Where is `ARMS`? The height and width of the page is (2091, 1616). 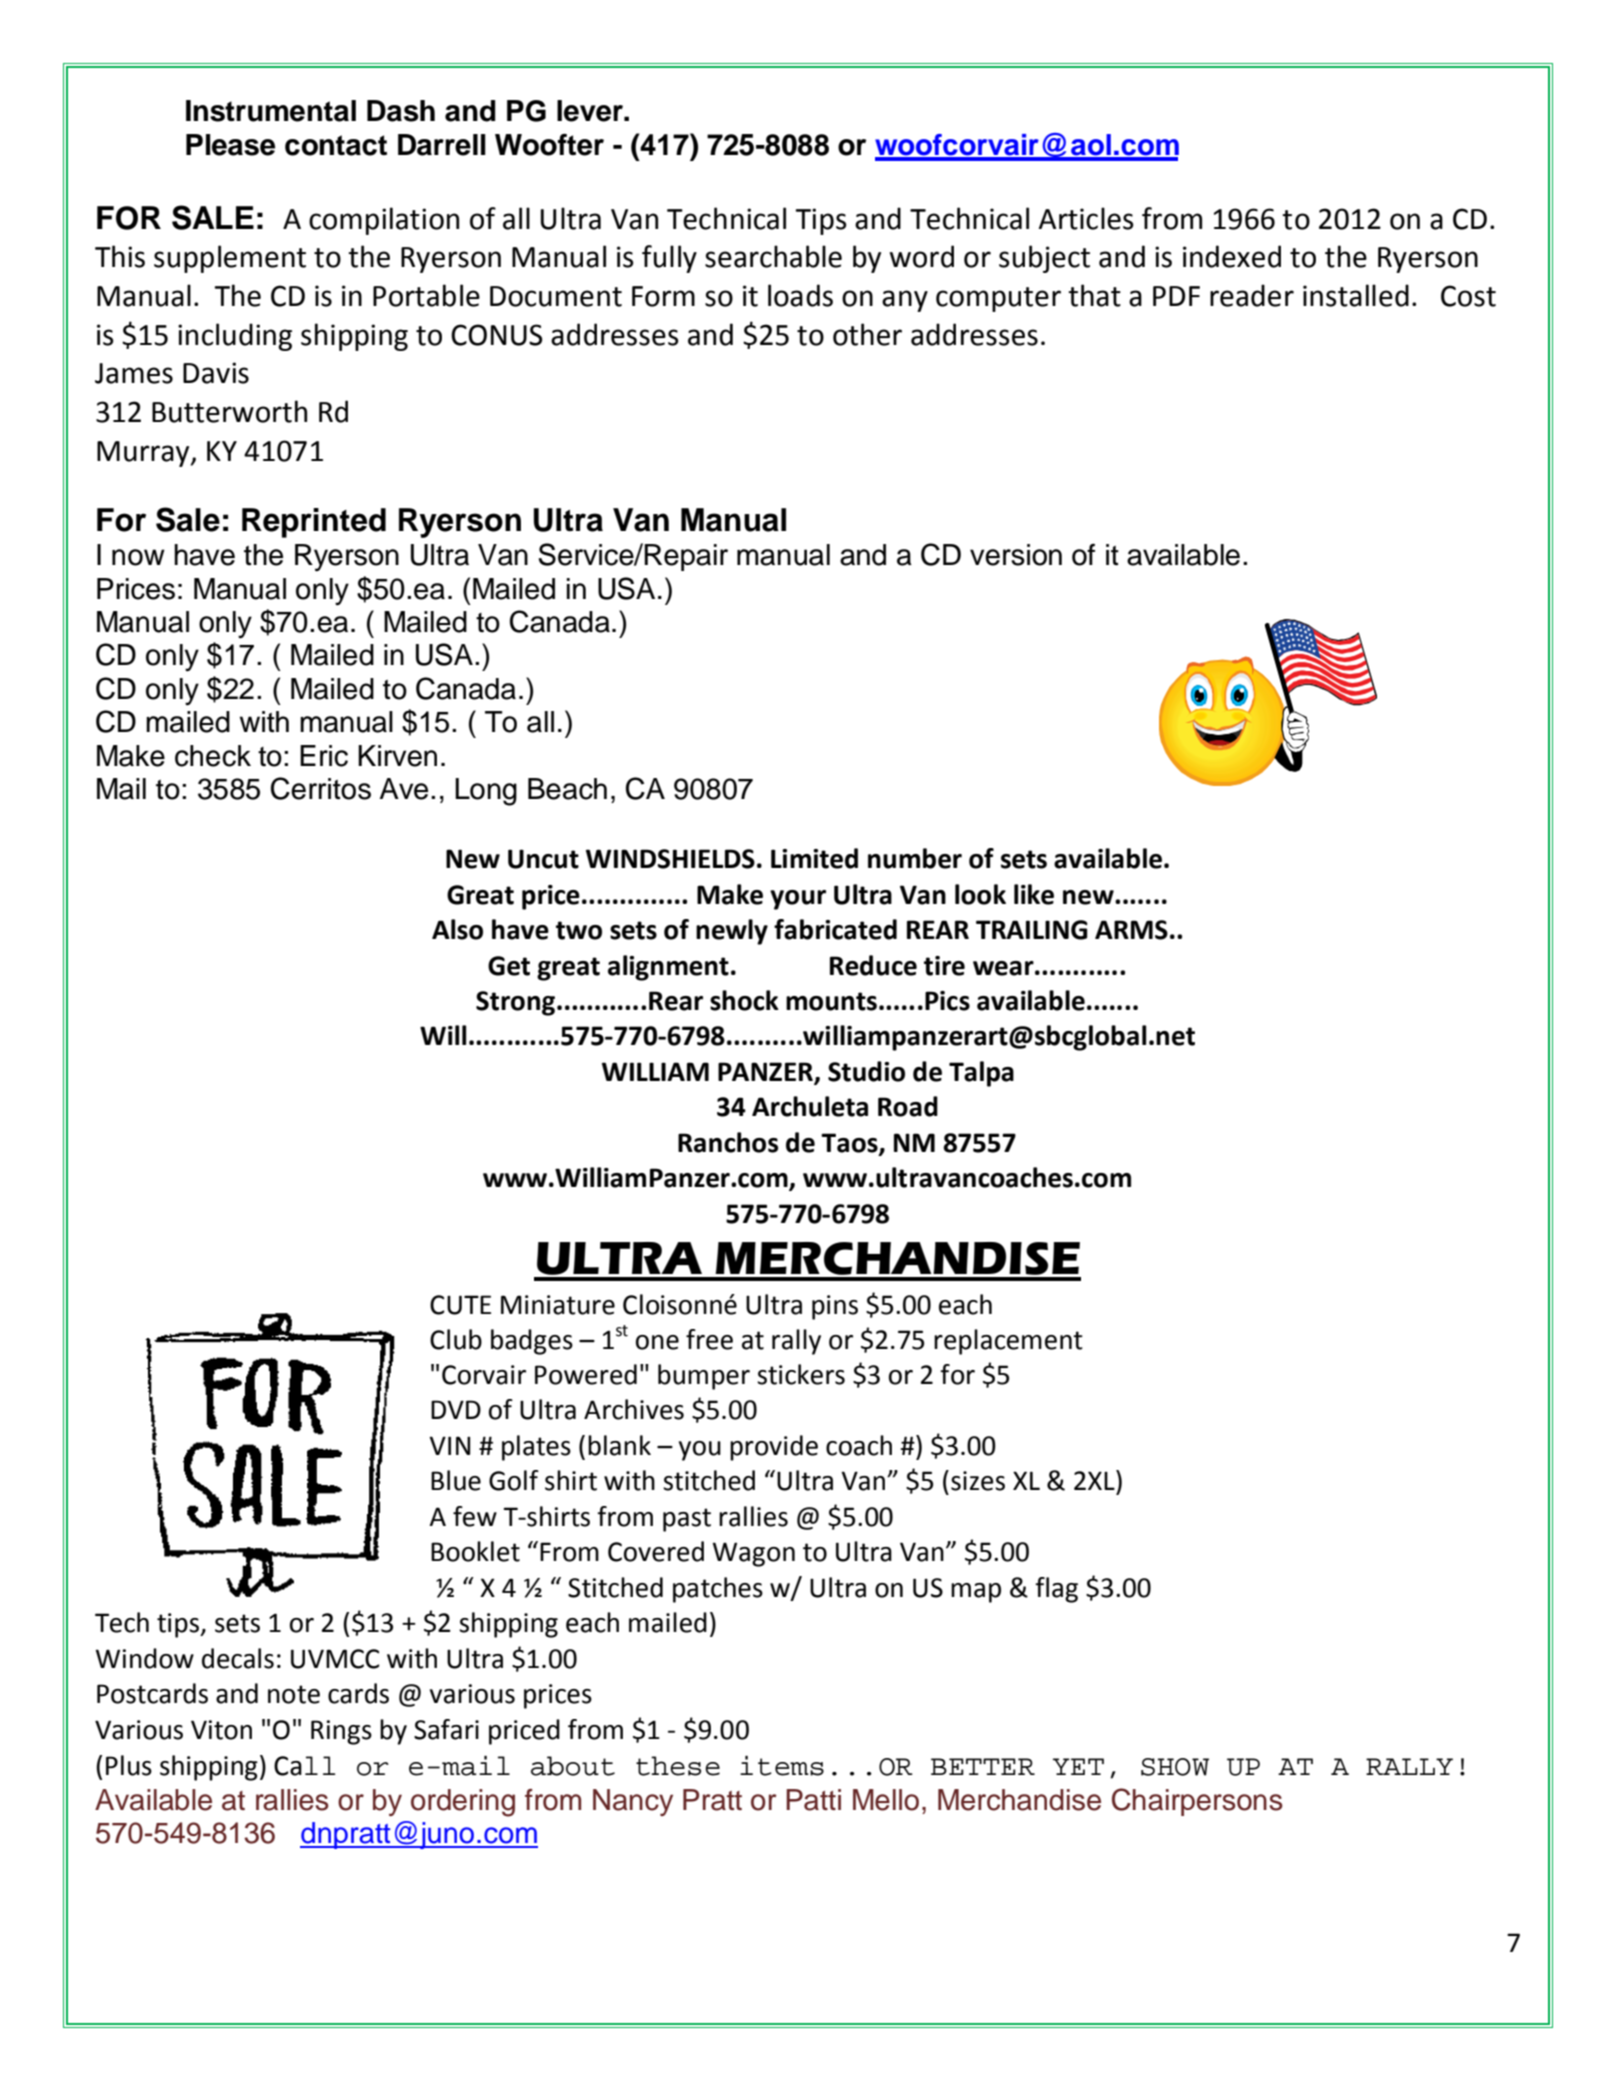
ARMS is located at coordinates (1131, 930).
